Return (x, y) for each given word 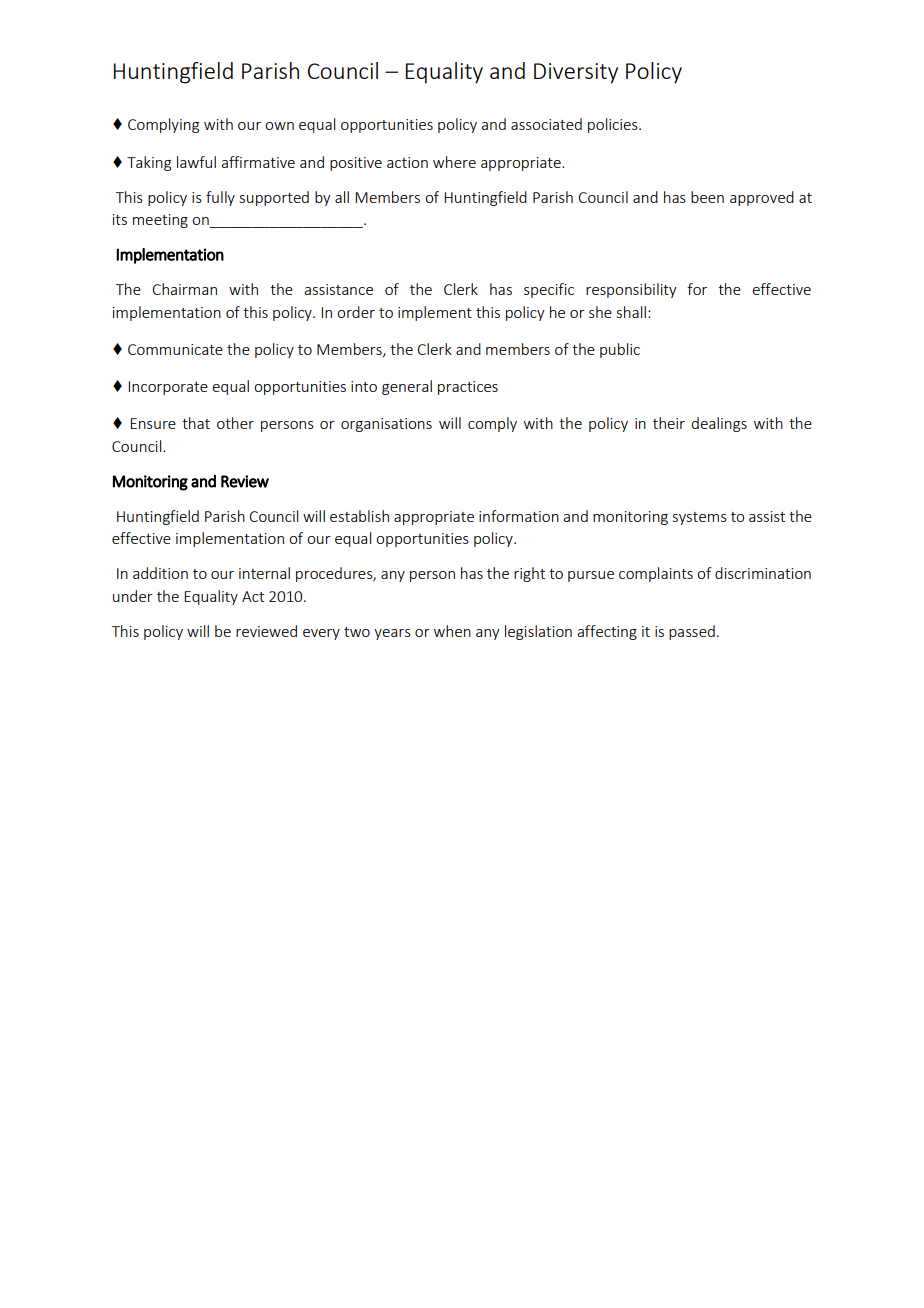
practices (468, 388)
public (620, 350)
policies (614, 125)
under (133, 596)
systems (700, 518)
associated (546, 124)
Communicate (175, 349)
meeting (160, 221)
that (196, 423)
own (279, 126)
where (454, 162)
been (707, 197)
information (519, 516)
